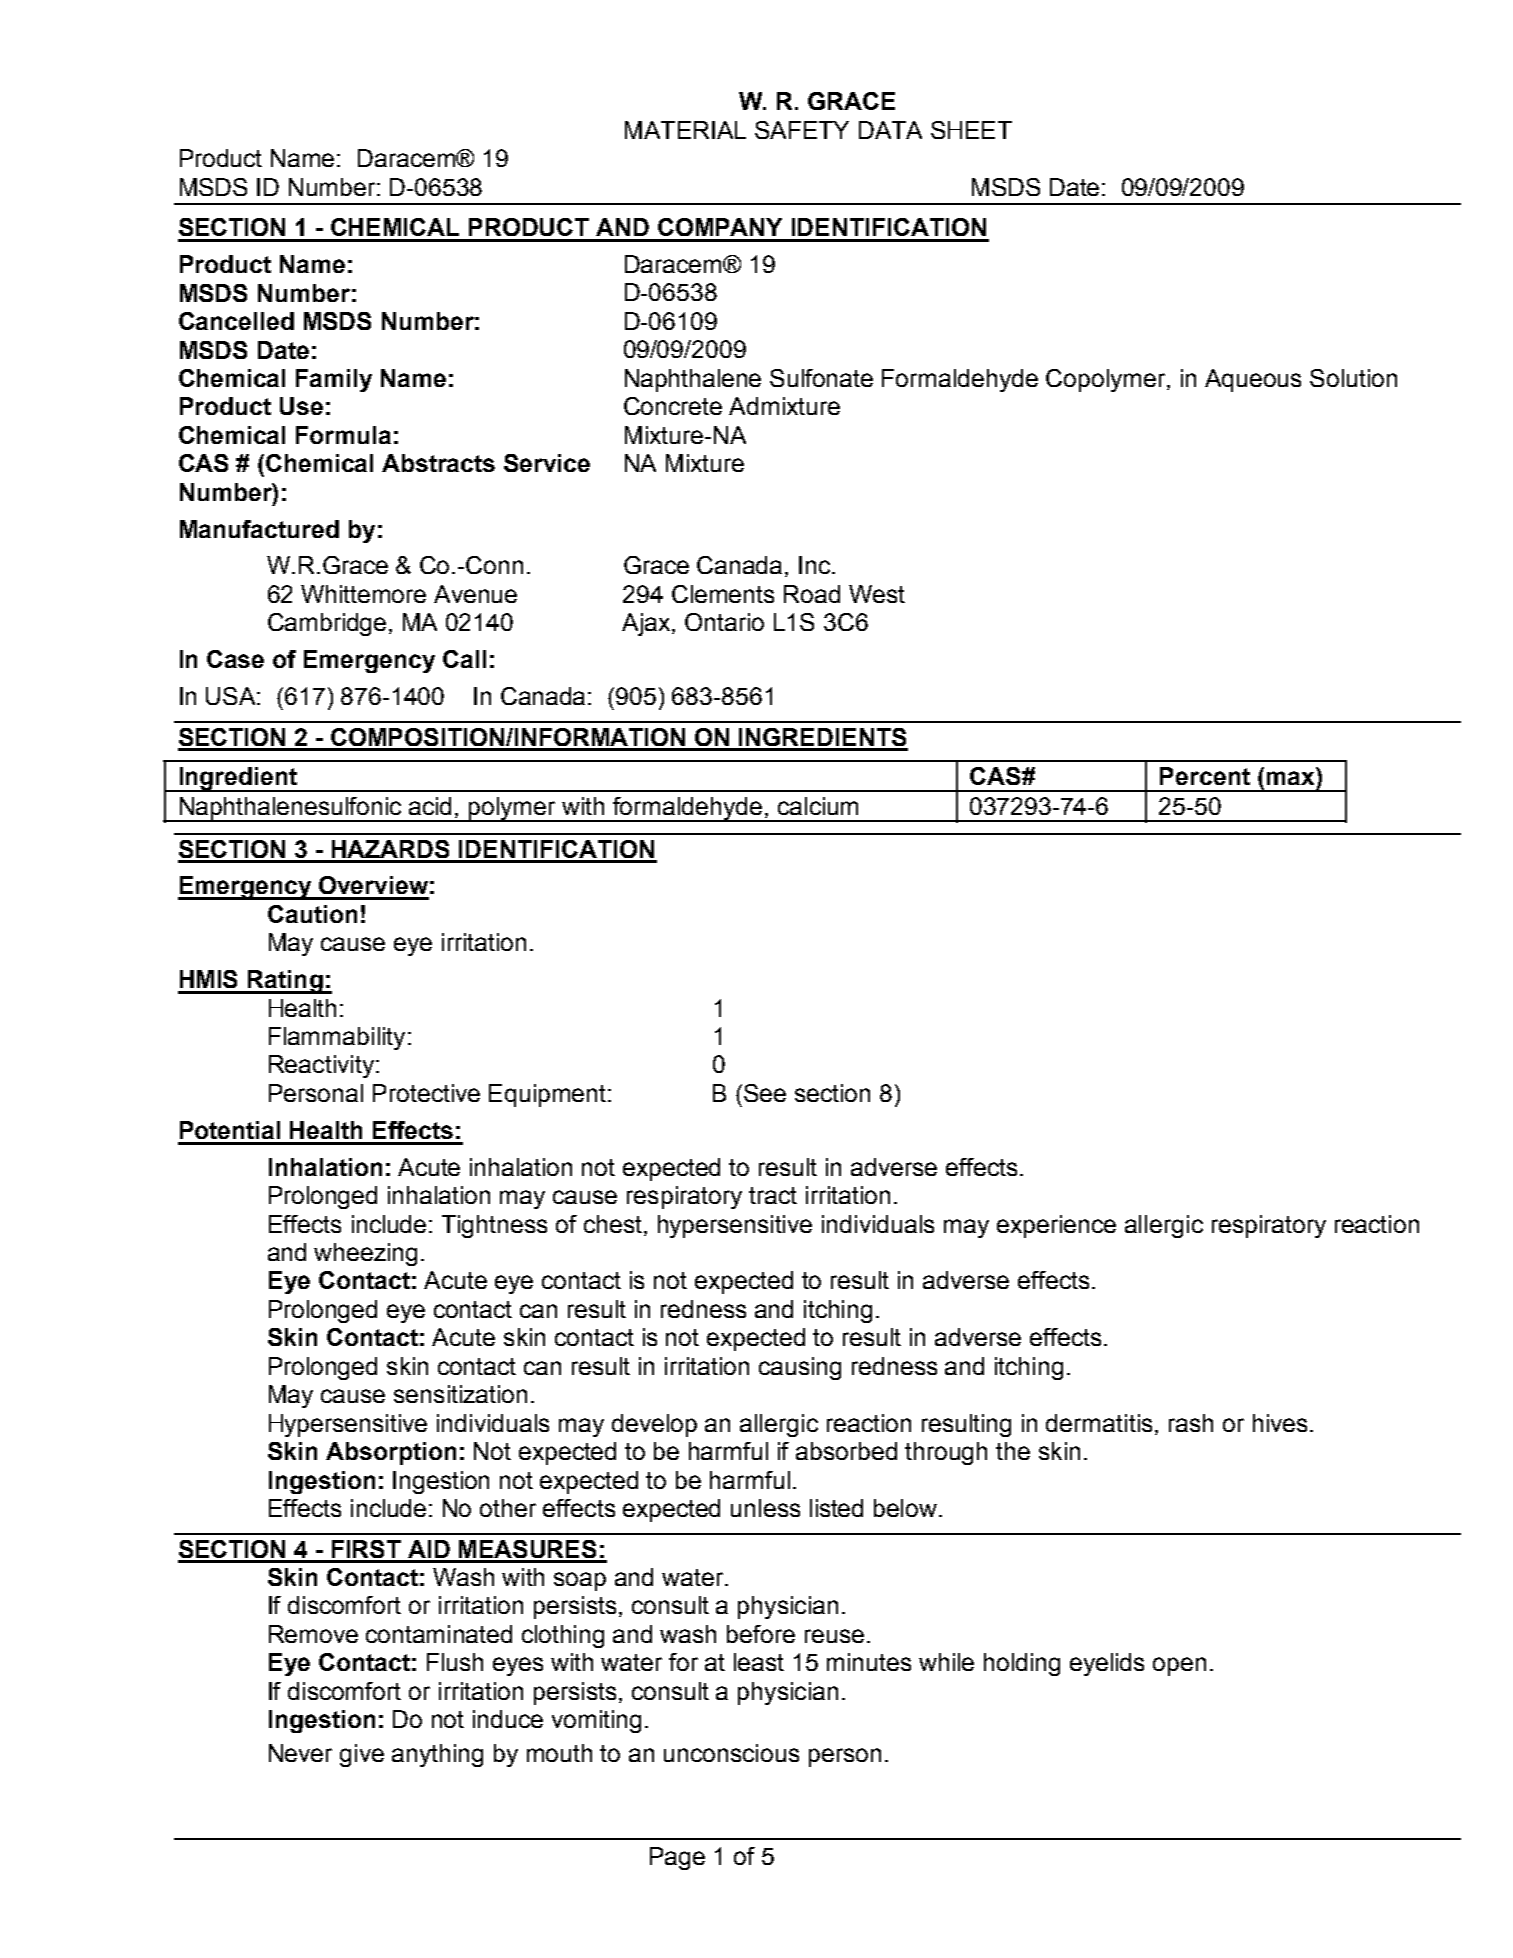 The height and width of the screenshot is (1958, 1513). Describe the element at coordinates (1056, 1226) in the screenshot. I see `experience` at that location.
